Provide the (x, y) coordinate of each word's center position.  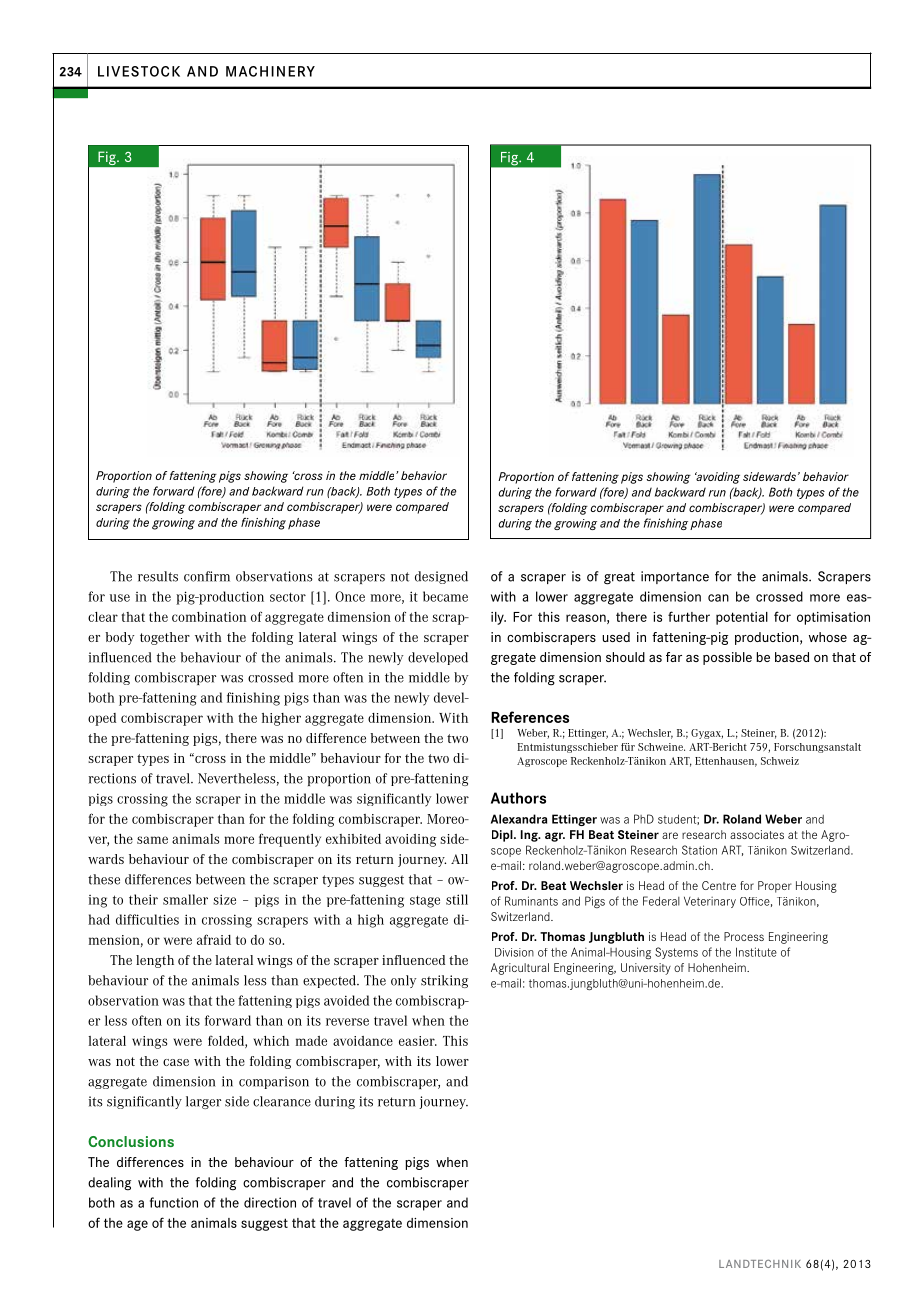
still (457, 899)
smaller (185, 899)
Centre (719, 885)
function (174, 1202)
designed (441, 577)
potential (742, 618)
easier (418, 1041)
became (445, 596)
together (165, 638)
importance (675, 577)
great (619, 578)
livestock (139, 71)
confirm (207, 576)
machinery (270, 71)
